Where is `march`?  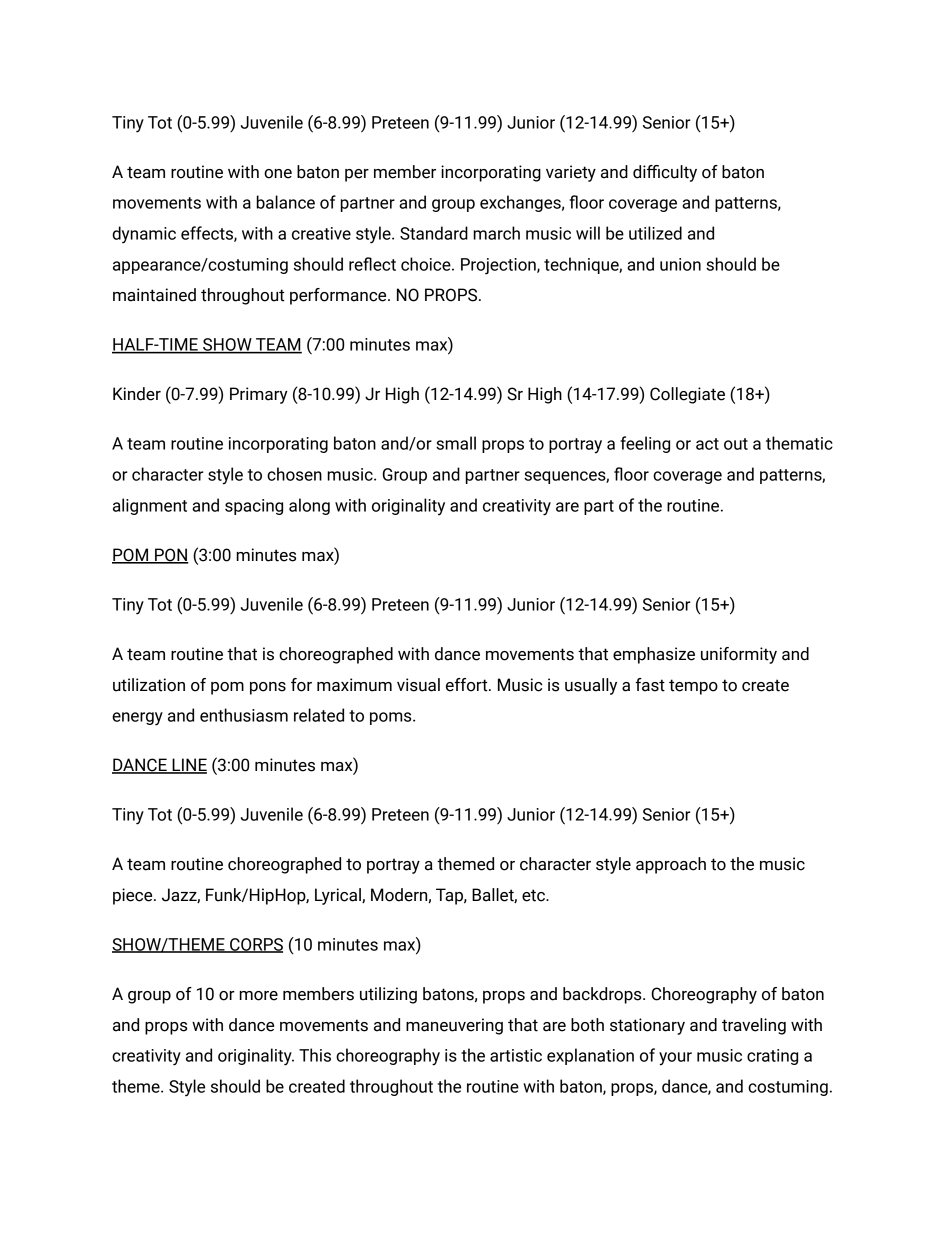
march is located at coordinates (497, 233).
